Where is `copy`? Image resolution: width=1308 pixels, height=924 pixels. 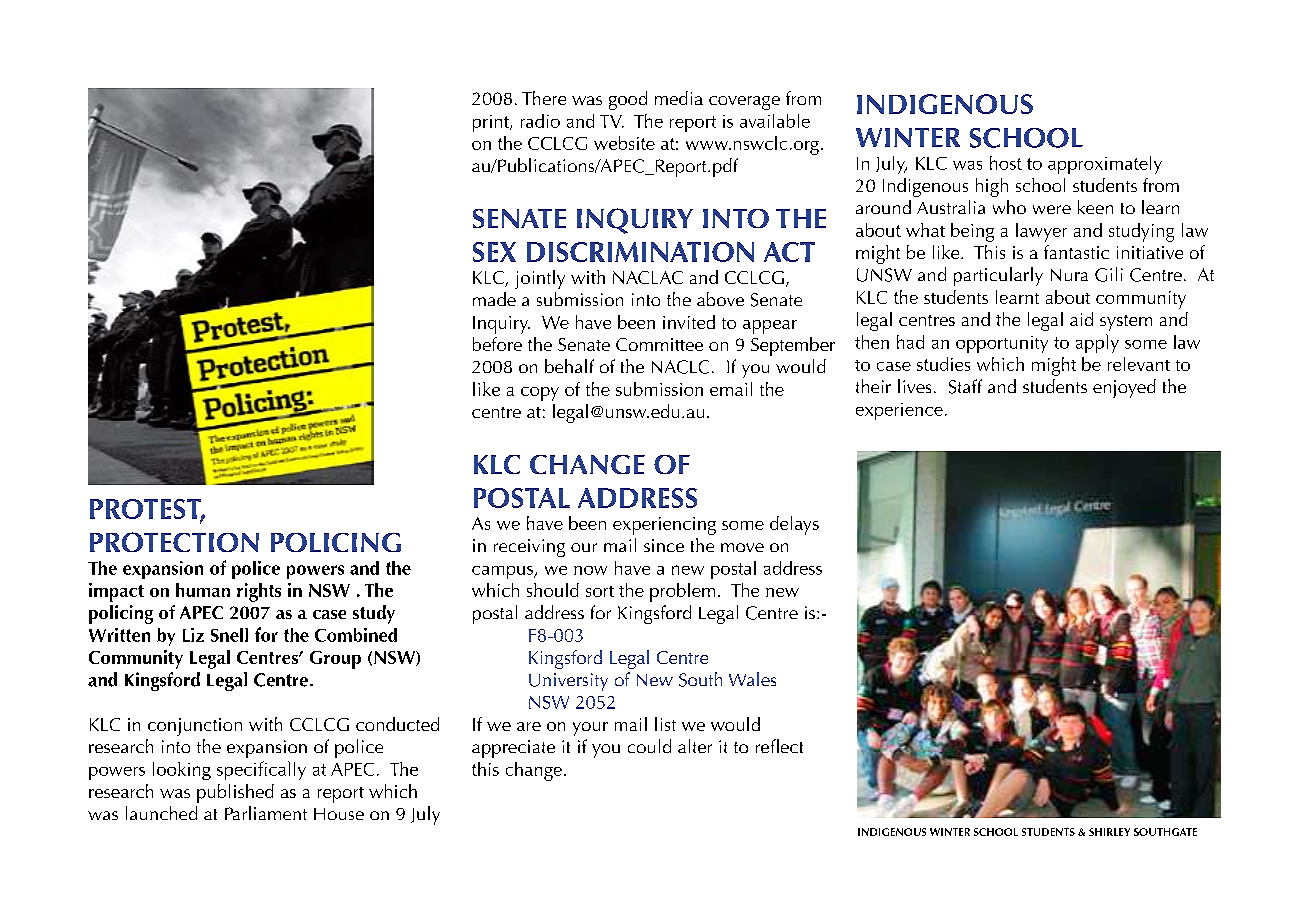 copy is located at coordinates (540, 394).
